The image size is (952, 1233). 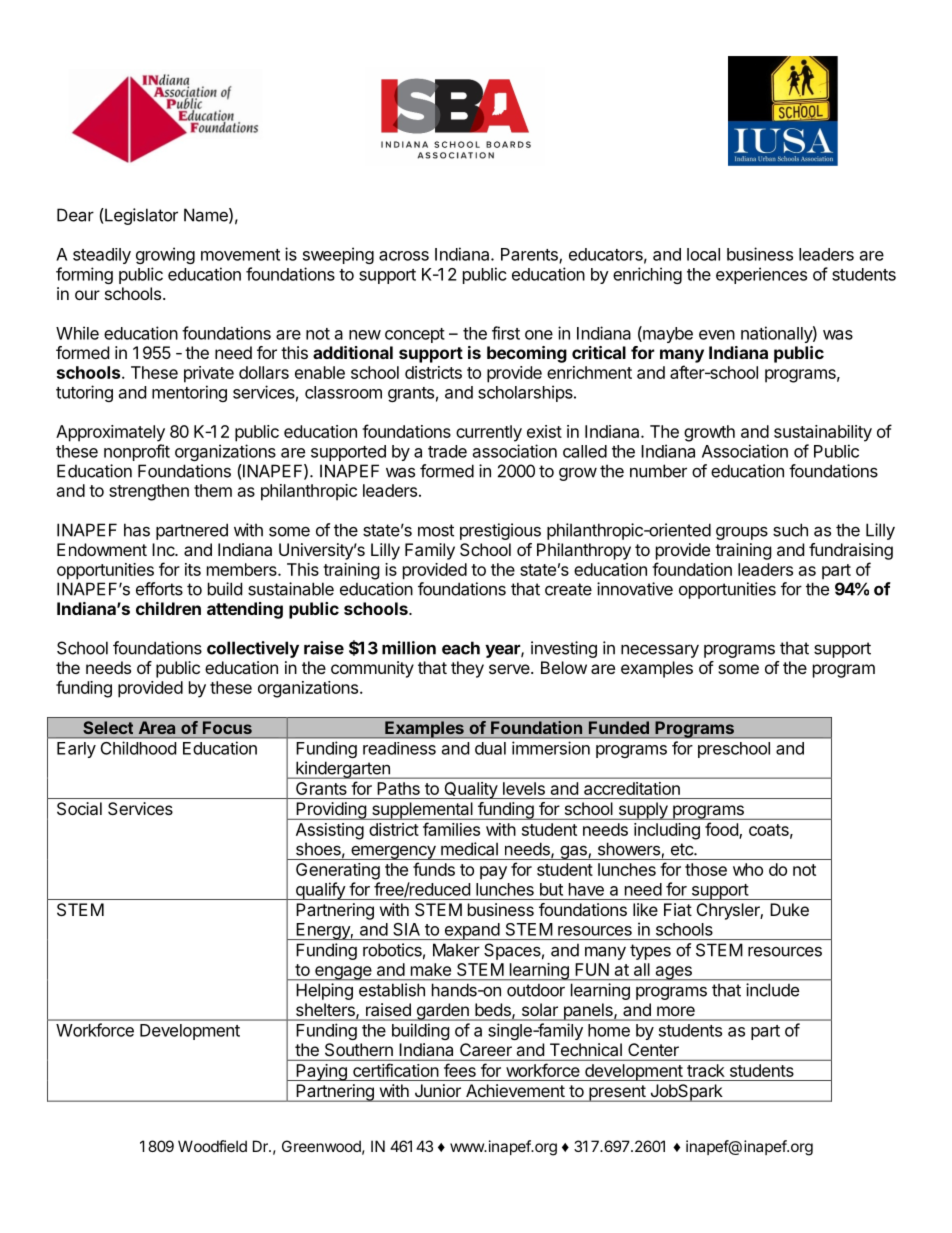 What do you see at coordinates (140, 216) in the document?
I see `Legislator` at bounding box center [140, 216].
